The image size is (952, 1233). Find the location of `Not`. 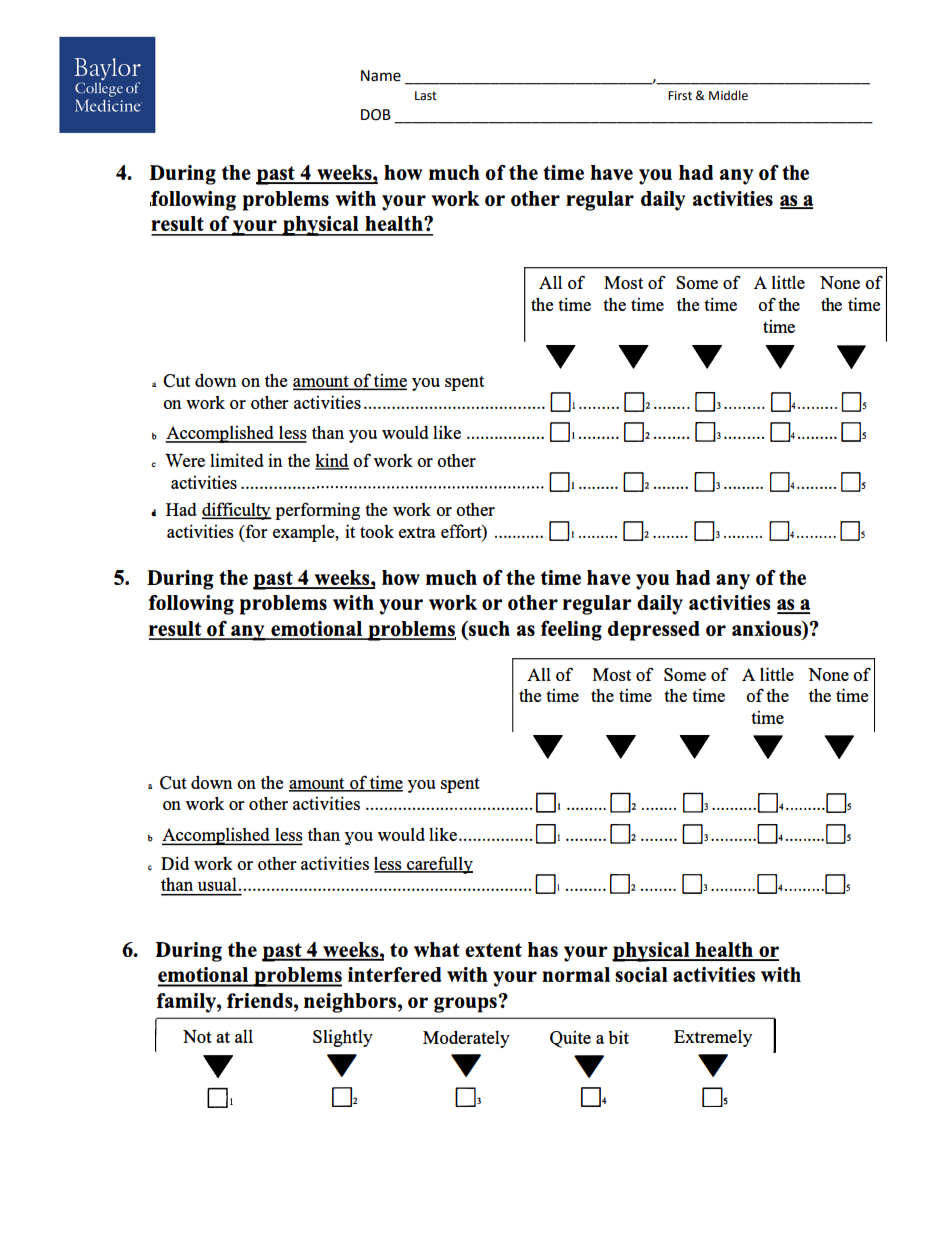

Not is located at coordinates (197, 1036).
